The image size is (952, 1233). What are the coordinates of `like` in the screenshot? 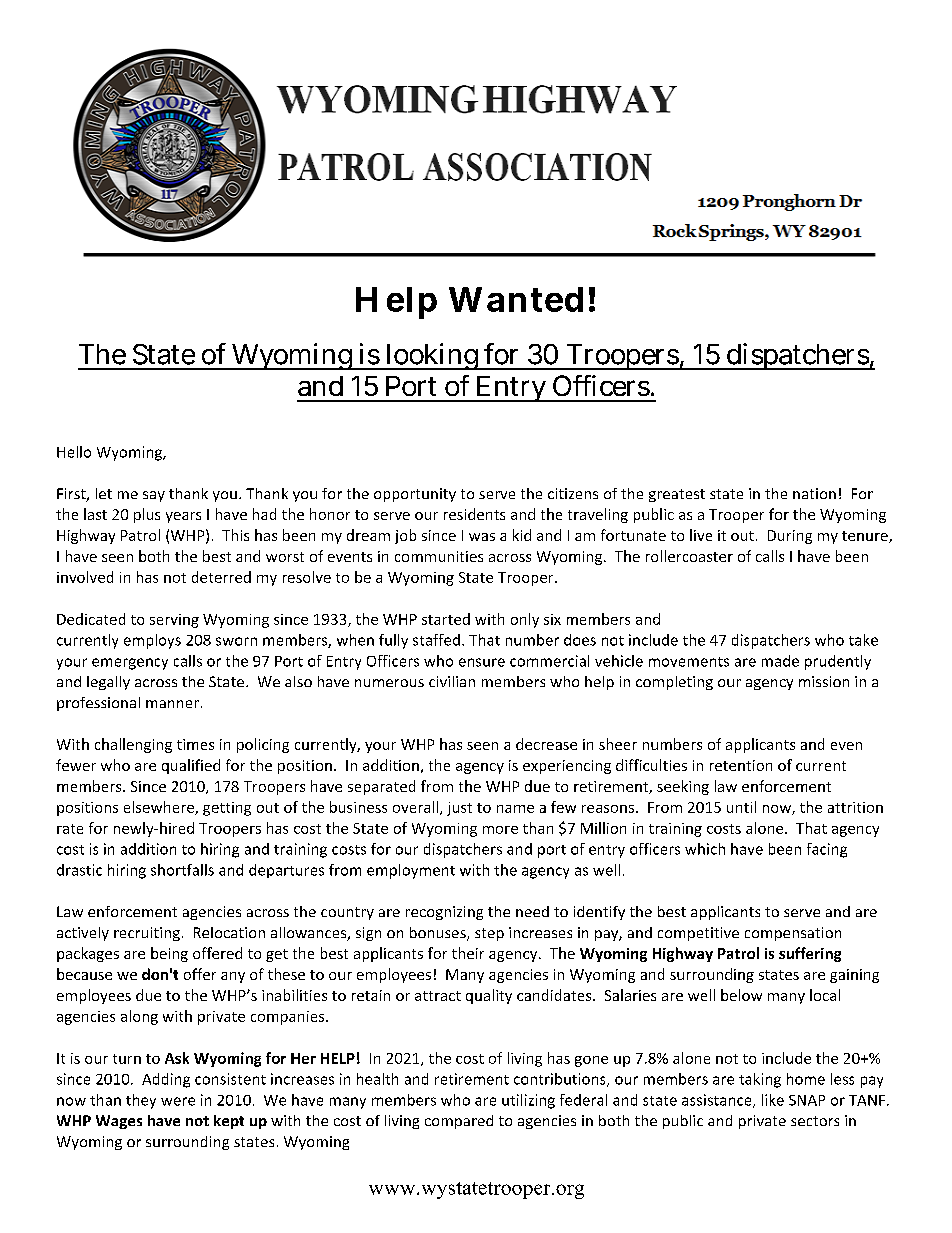 It's located at (773, 1100).
